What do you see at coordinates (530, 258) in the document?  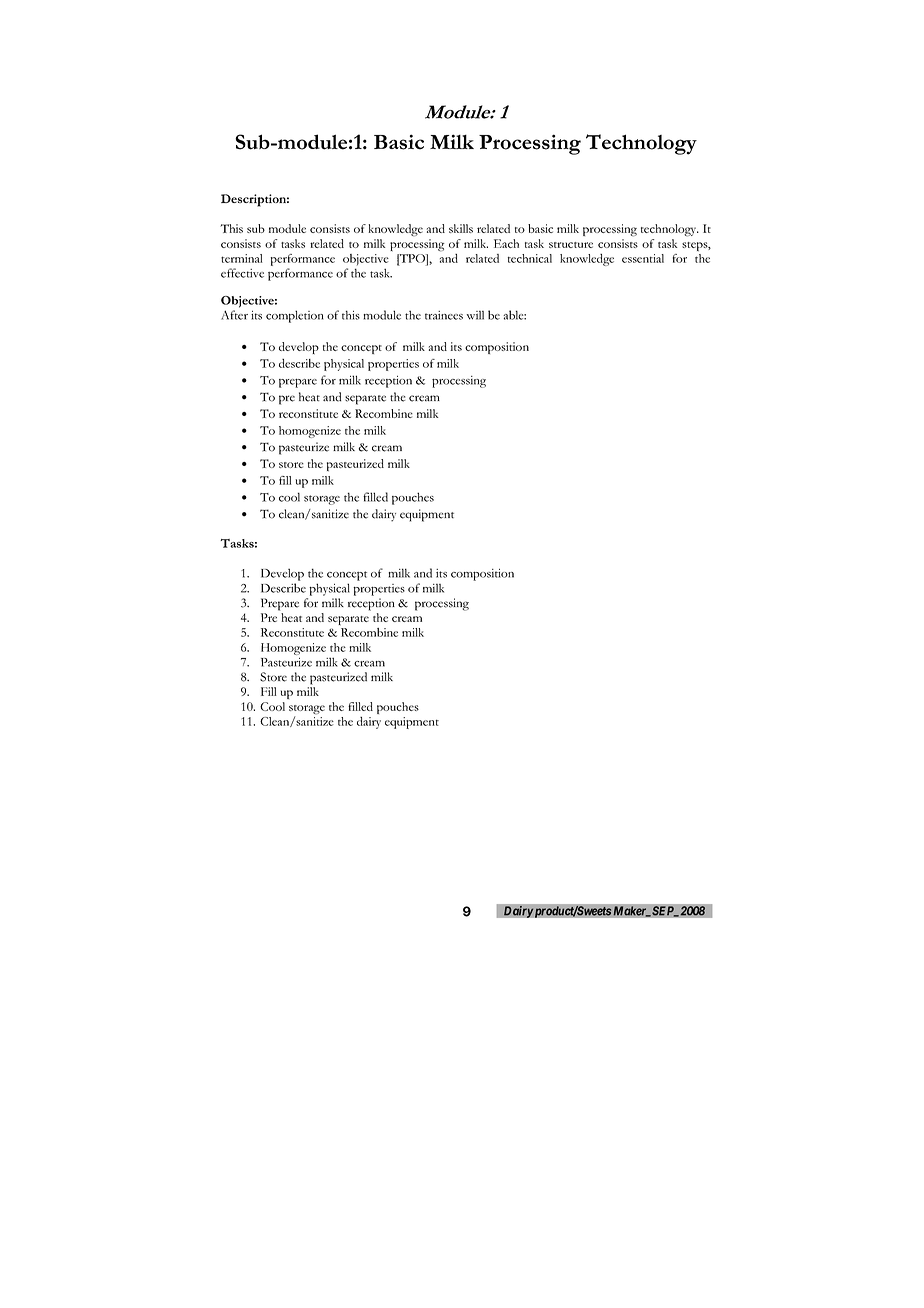 I see `technical` at bounding box center [530, 258].
